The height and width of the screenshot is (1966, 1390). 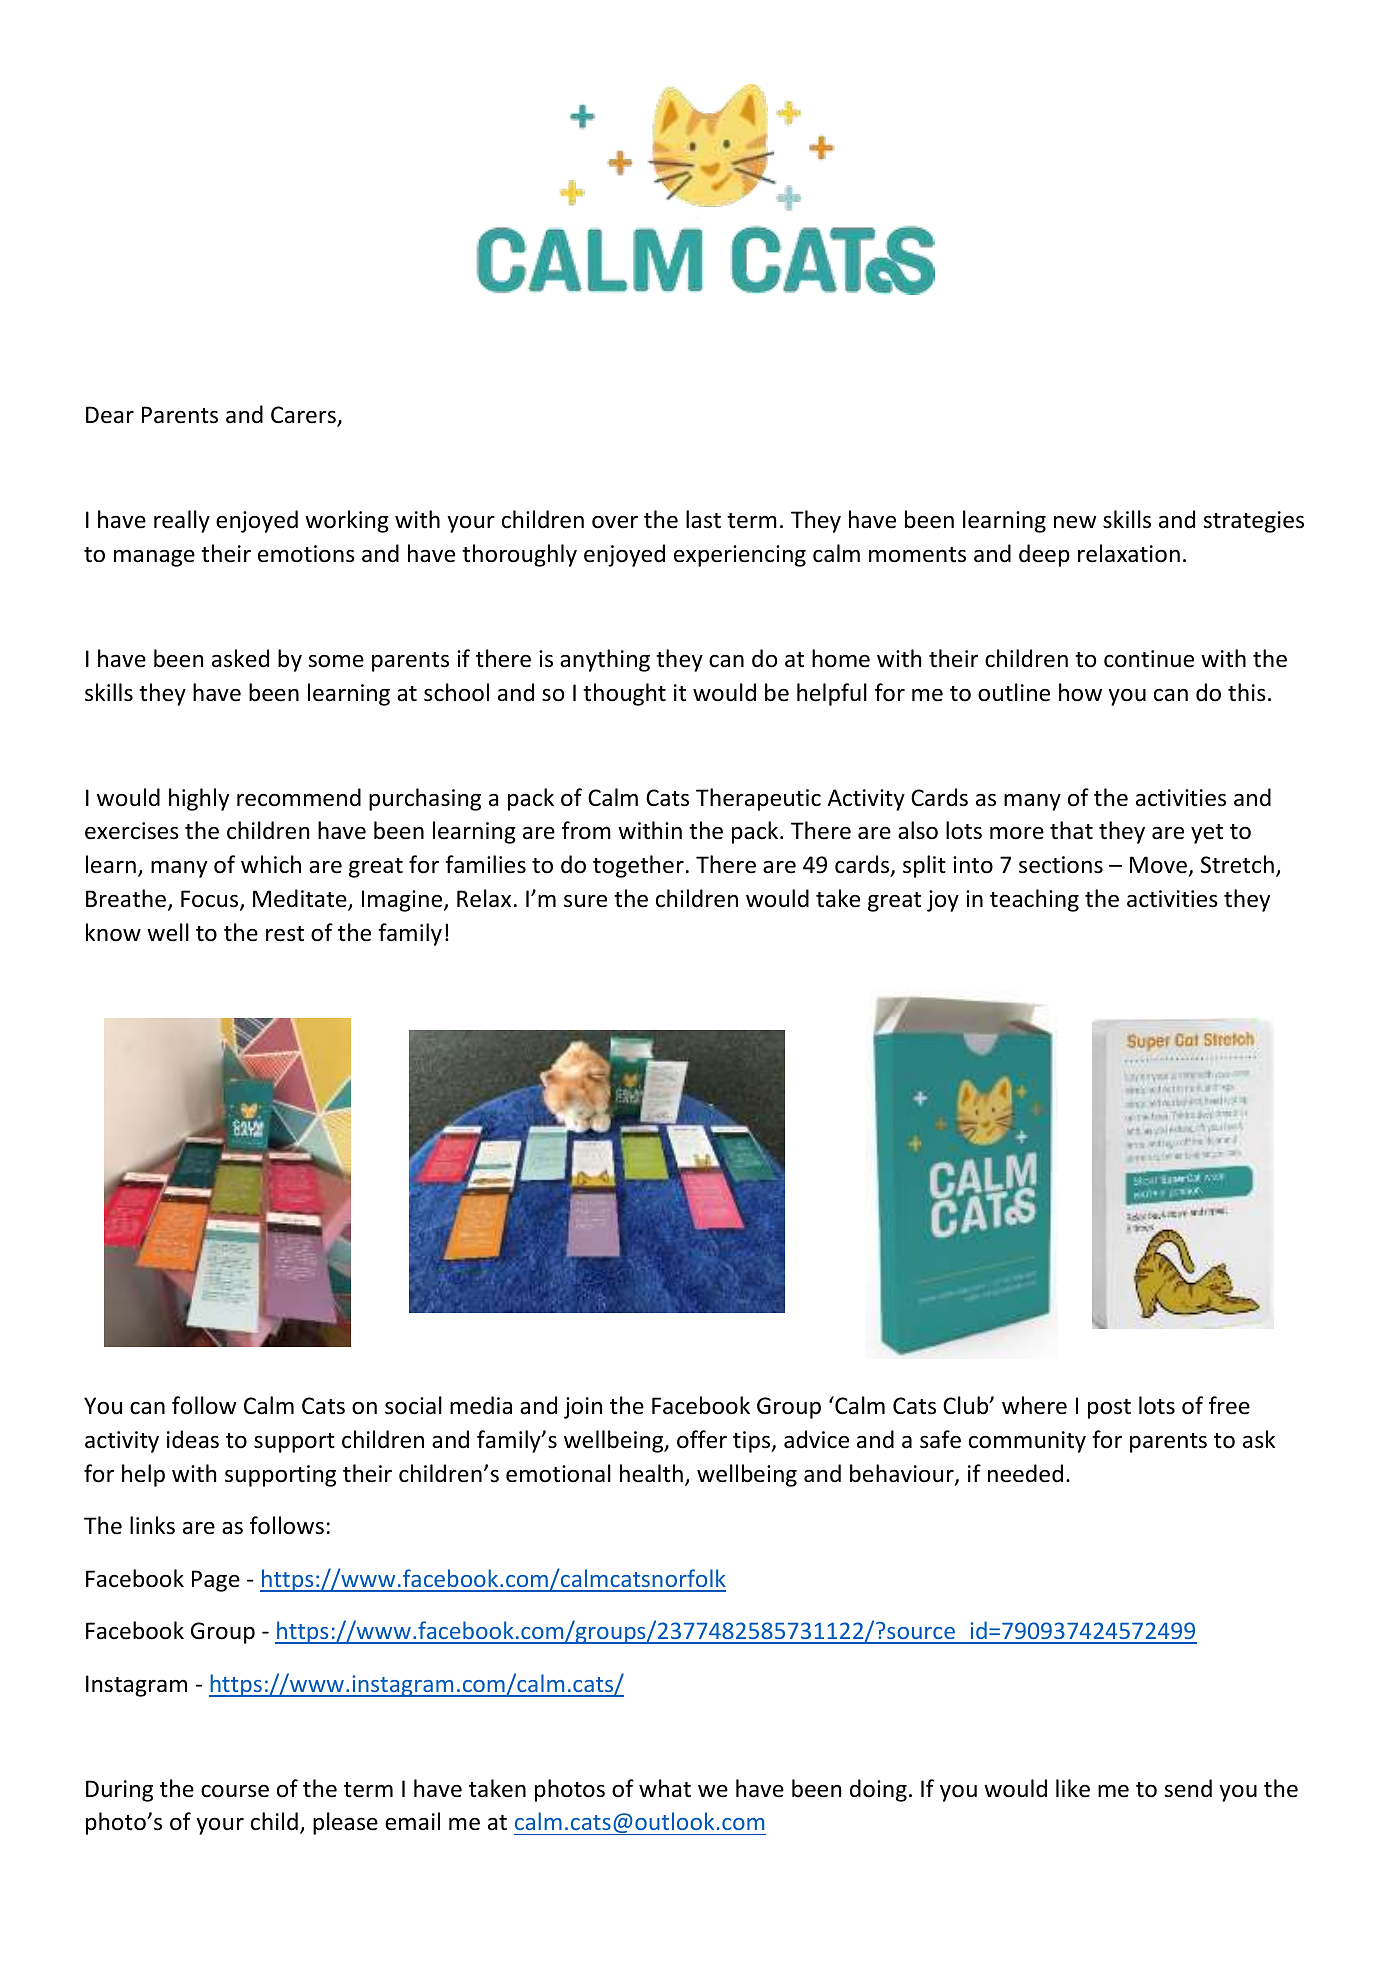 I want to click on new, so click(x=1075, y=522).
